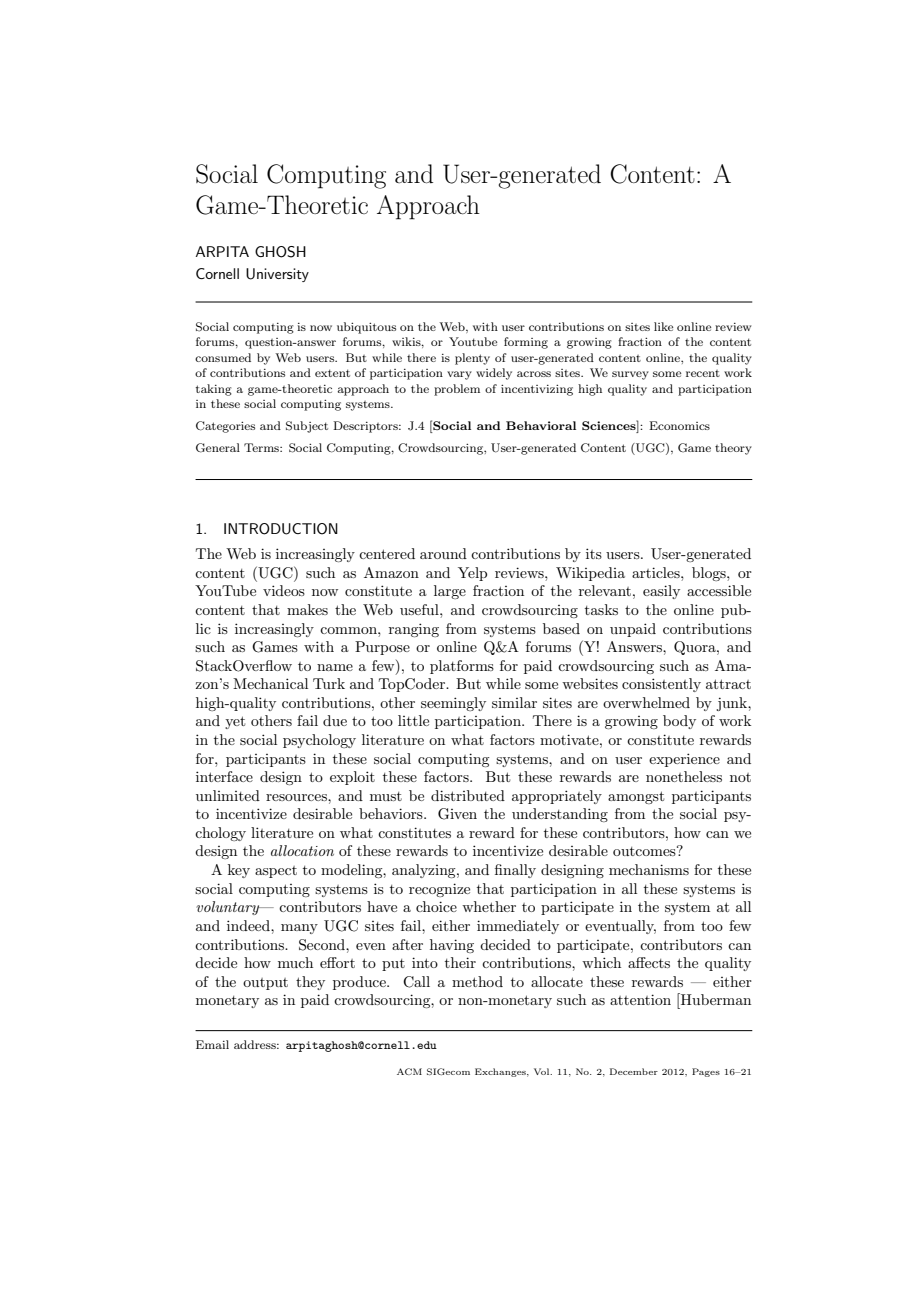 The width and height of the screenshot is (924, 1308). What do you see at coordinates (661, 685) in the screenshot?
I see `consistently` at bounding box center [661, 685].
